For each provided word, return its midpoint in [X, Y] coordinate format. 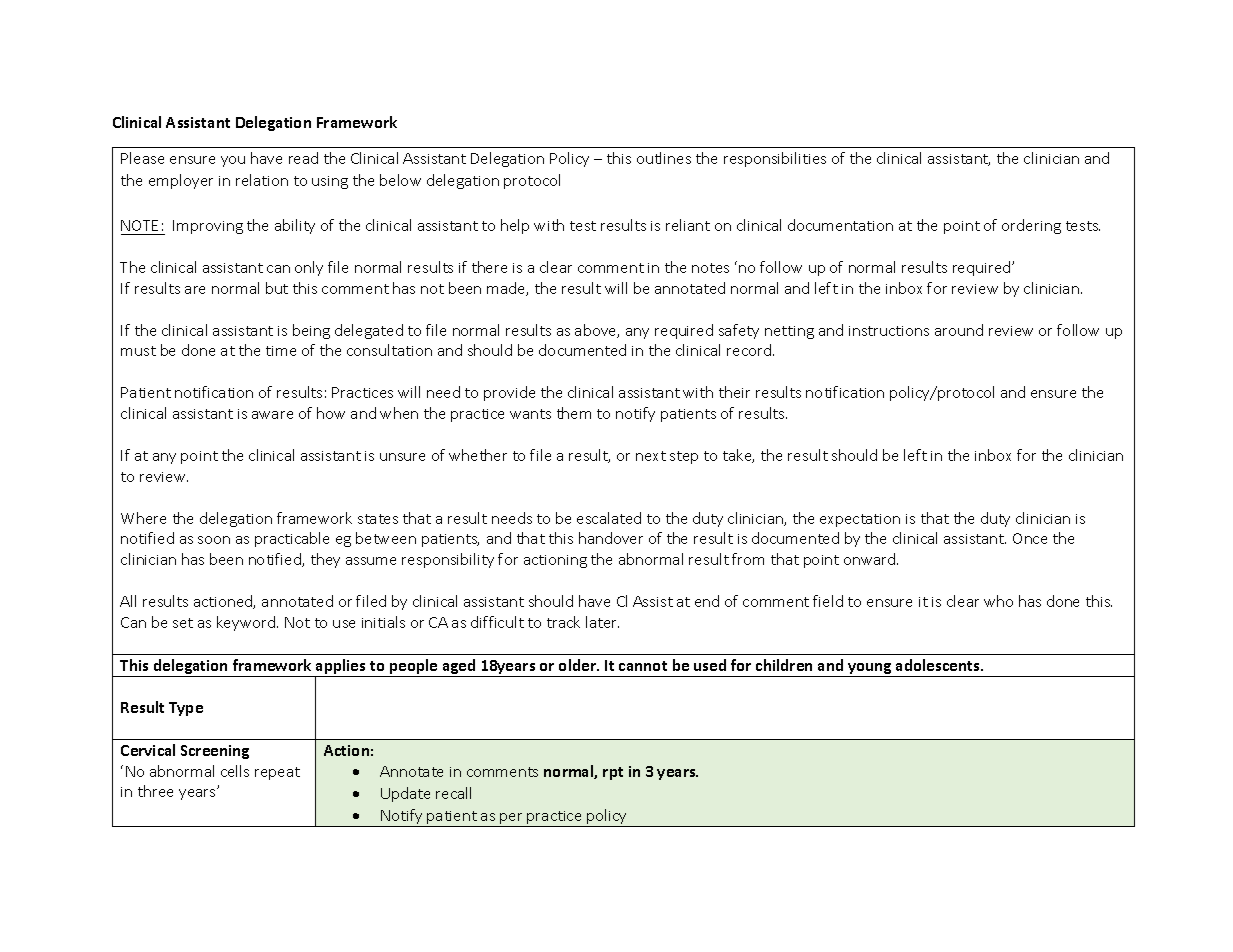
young [870, 670]
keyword [247, 623]
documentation [840, 225]
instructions [889, 331]
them [574, 413]
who [998, 601]
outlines [664, 158]
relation [262, 180]
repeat [277, 773]
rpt [613, 773]
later [602, 622]
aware [272, 415]
